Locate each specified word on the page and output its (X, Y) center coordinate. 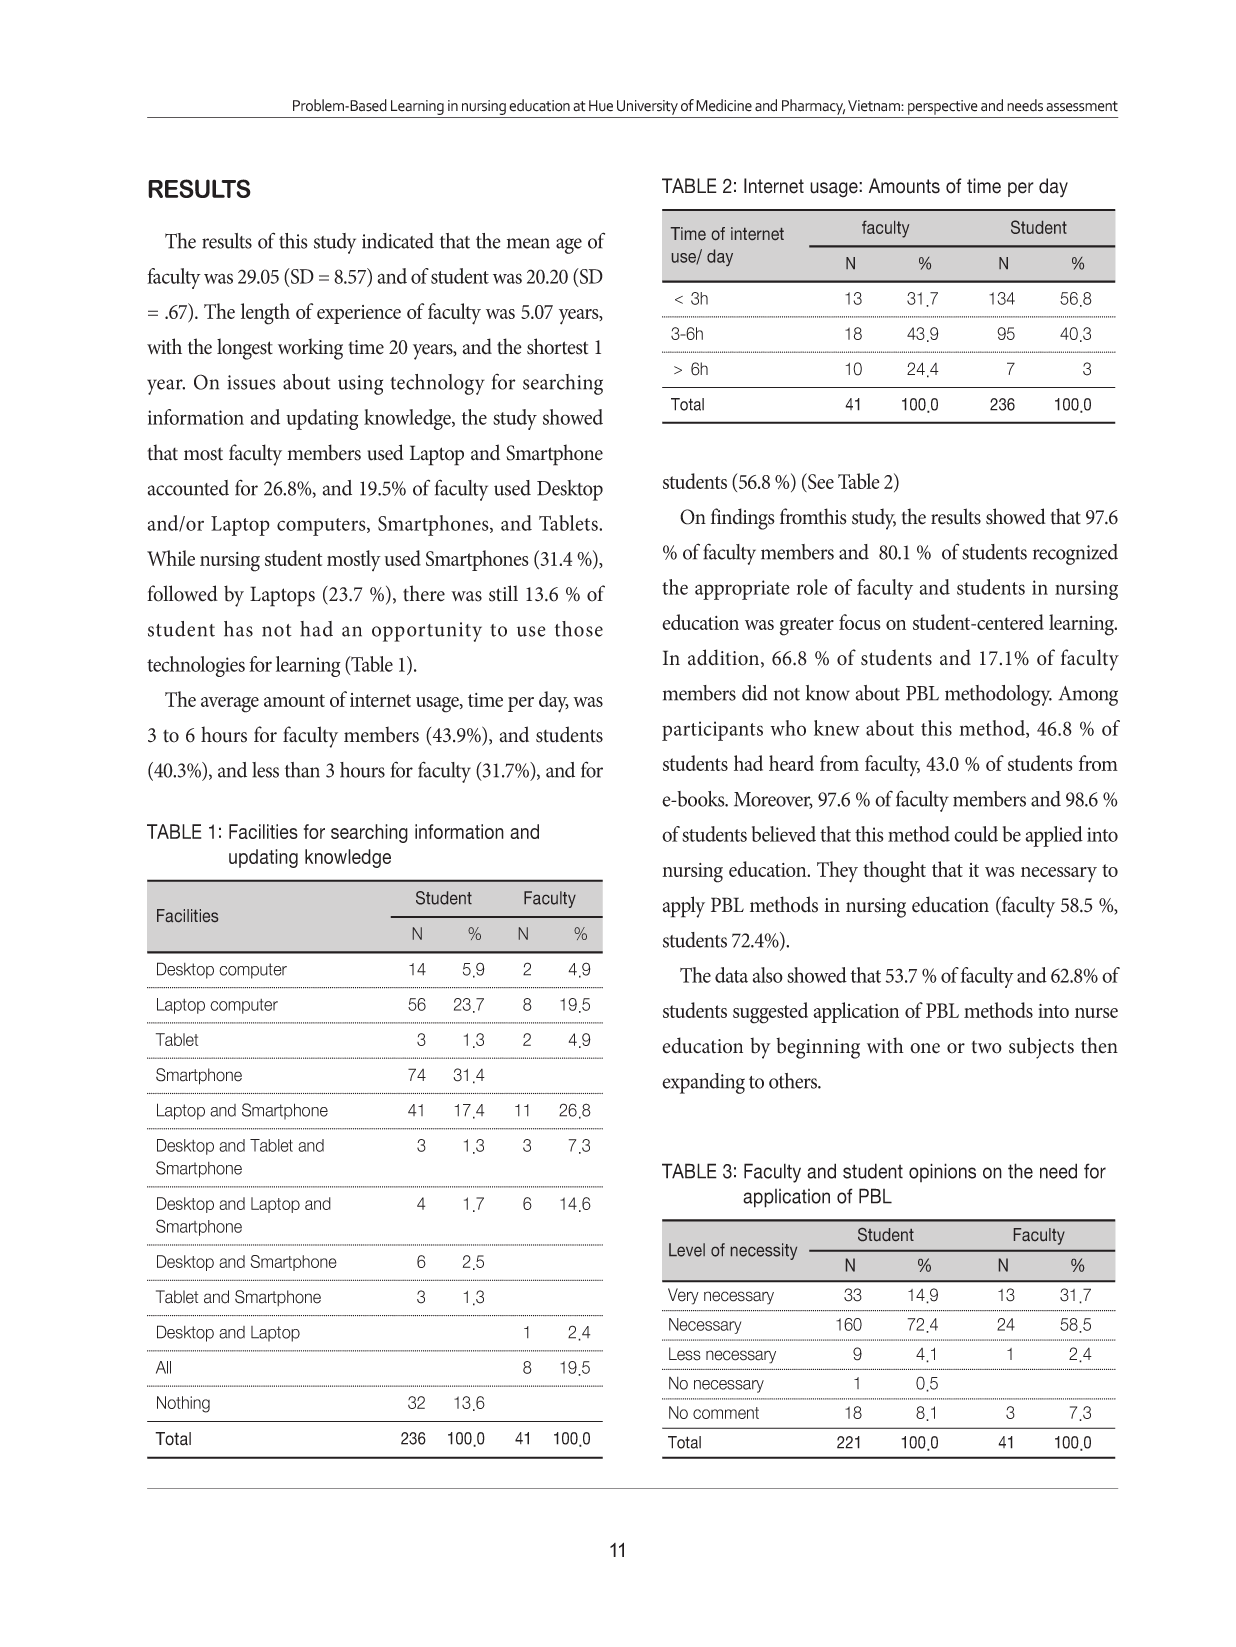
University (647, 107)
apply (683, 907)
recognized (1075, 554)
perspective (943, 107)
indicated (398, 241)
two (987, 1047)
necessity (764, 1251)
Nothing (183, 1404)
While (171, 558)
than (302, 770)
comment (726, 1413)
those (579, 629)
